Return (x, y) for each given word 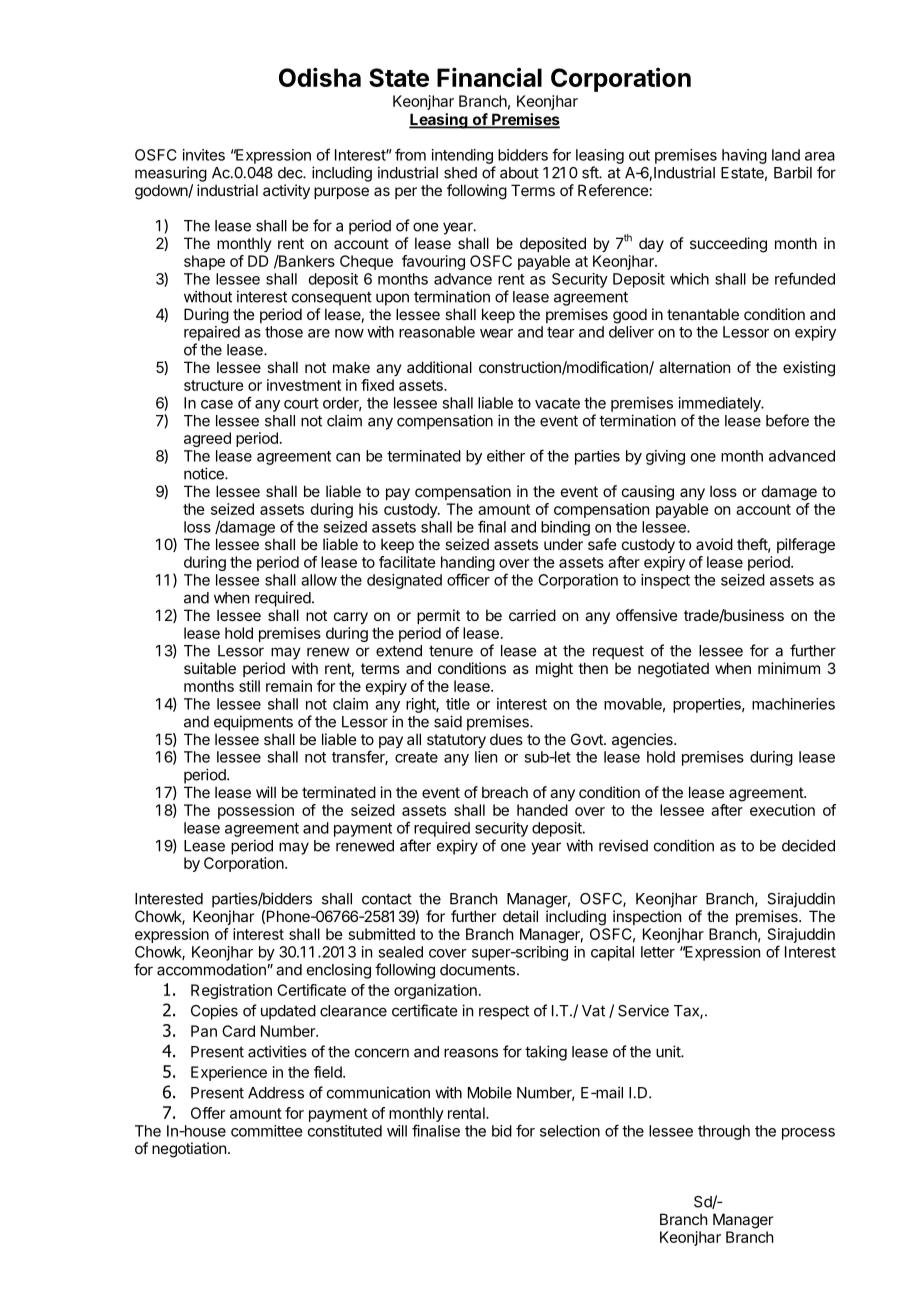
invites (204, 155)
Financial (489, 77)
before (787, 420)
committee (266, 1131)
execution (782, 810)
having (744, 156)
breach (505, 792)
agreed (207, 439)
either (506, 456)
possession (256, 811)
